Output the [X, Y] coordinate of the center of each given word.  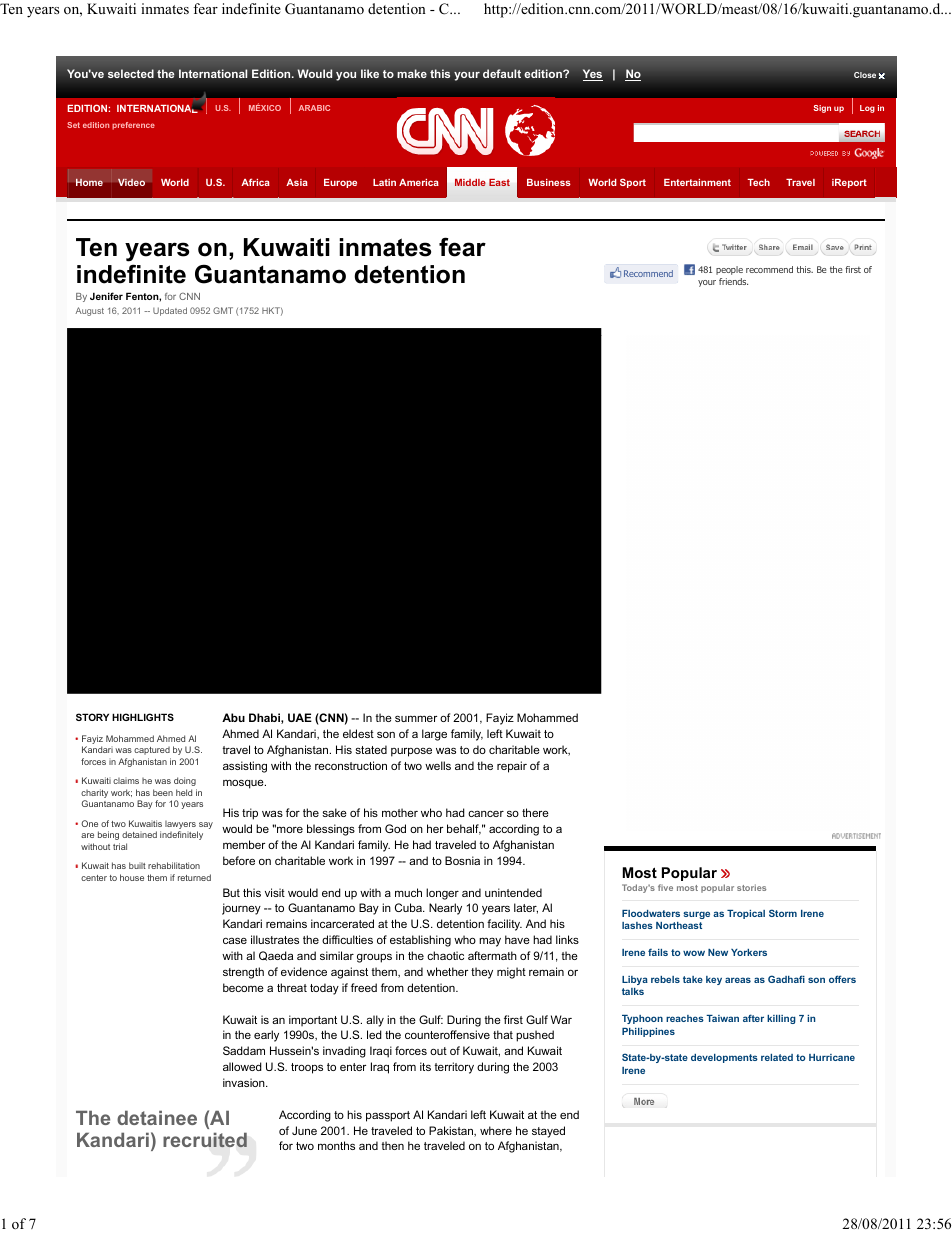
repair [512, 767]
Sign [822, 109]
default [502, 73]
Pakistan [452, 1131]
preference [133, 126]
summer [416, 718]
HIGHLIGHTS [143, 717]
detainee [157, 1117]
